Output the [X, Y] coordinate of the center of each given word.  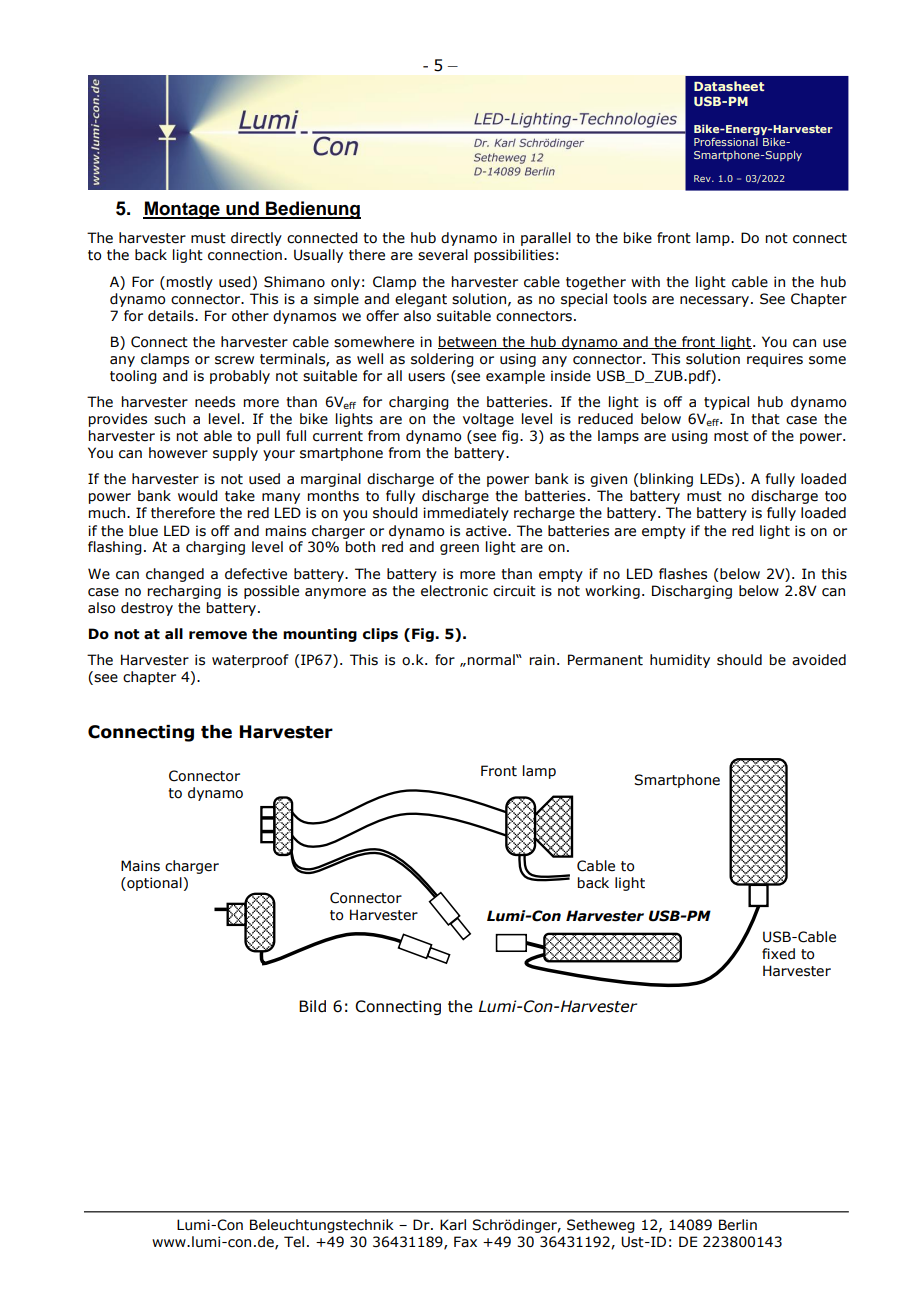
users [426, 377]
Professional [726, 141]
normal [492, 660]
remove [218, 635]
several [443, 255]
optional [153, 884]
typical [726, 403]
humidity [680, 661]
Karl [453, 1225]
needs [215, 402]
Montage [182, 210]
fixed [778, 954]
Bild [312, 1006]
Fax [465, 1242]
